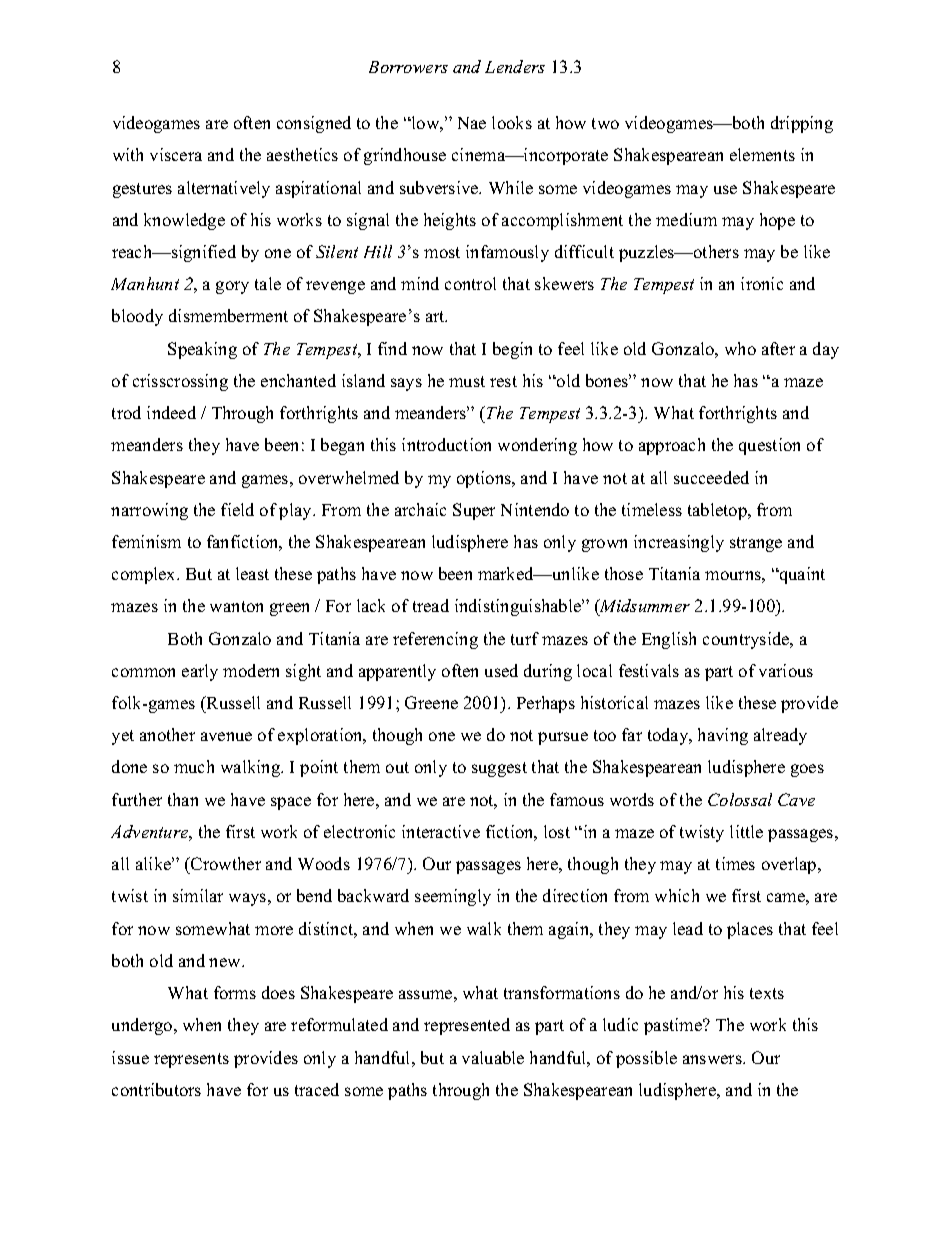 The image size is (952, 1233). What do you see at coordinates (252, 573) in the image?
I see `least` at bounding box center [252, 573].
